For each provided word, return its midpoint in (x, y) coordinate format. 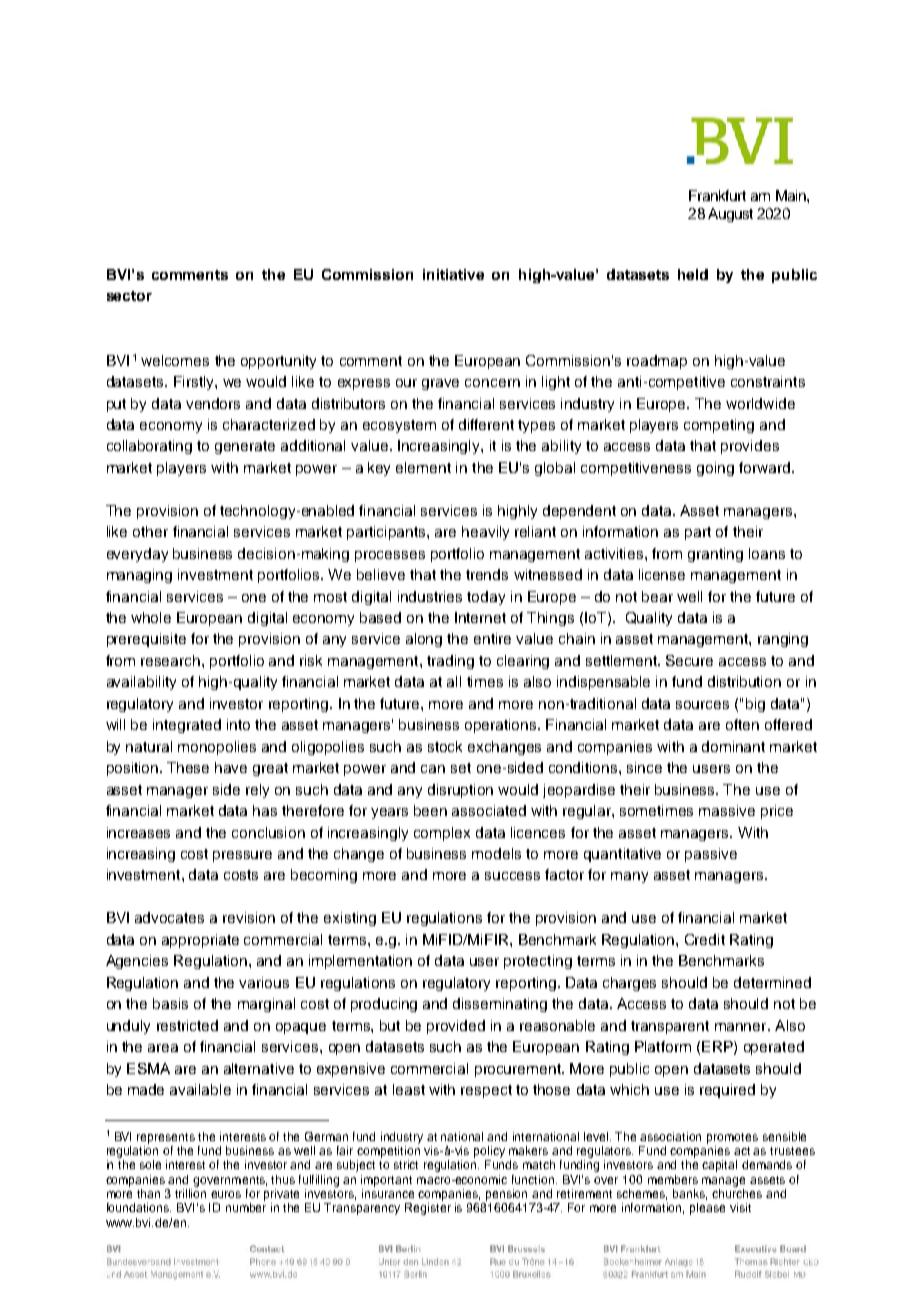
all (454, 681)
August (730, 215)
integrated (187, 726)
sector (129, 296)
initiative (453, 274)
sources (702, 705)
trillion (190, 1192)
